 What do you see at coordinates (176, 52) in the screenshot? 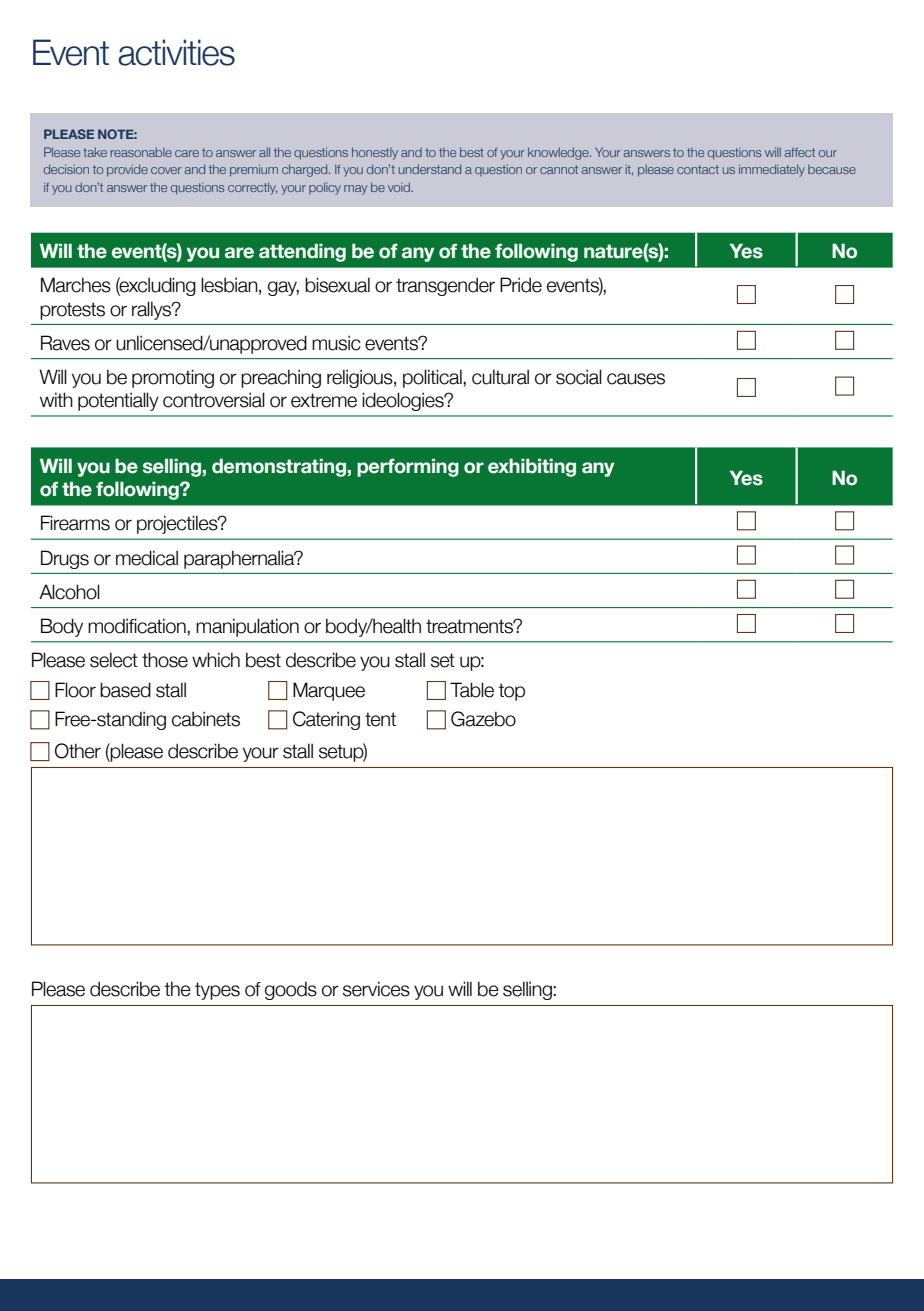
I see `activities` at bounding box center [176, 52].
